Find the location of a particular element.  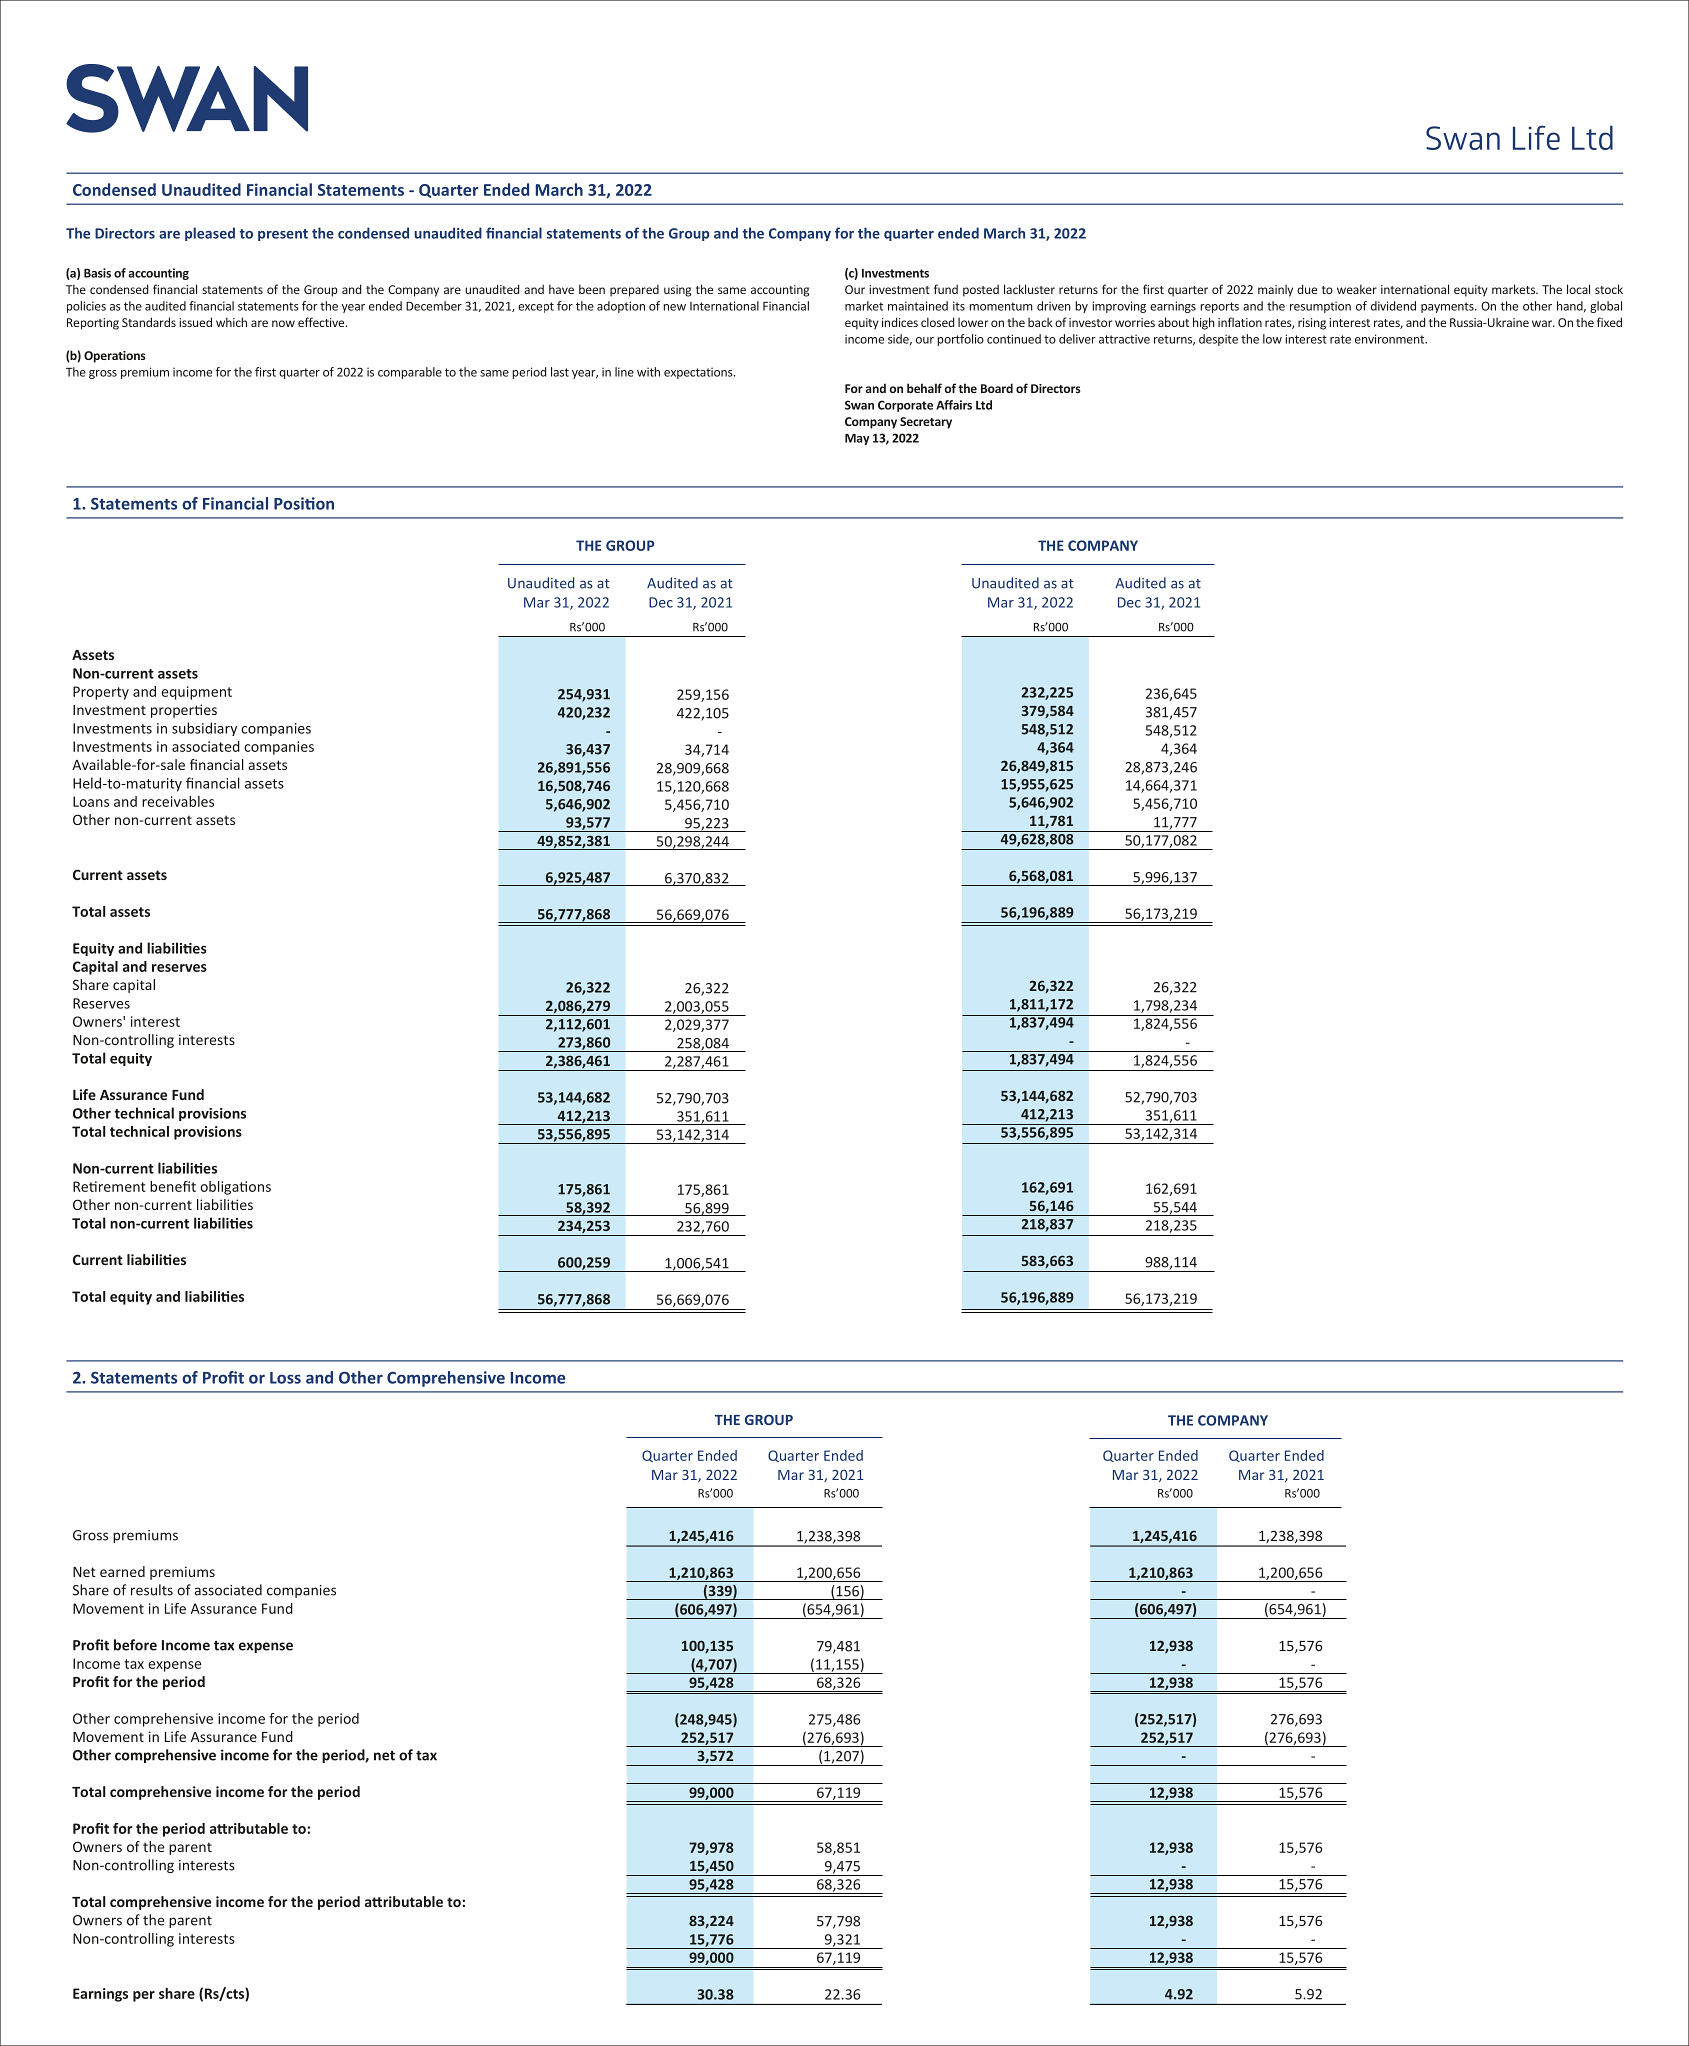

maintained is located at coordinates (918, 306).
